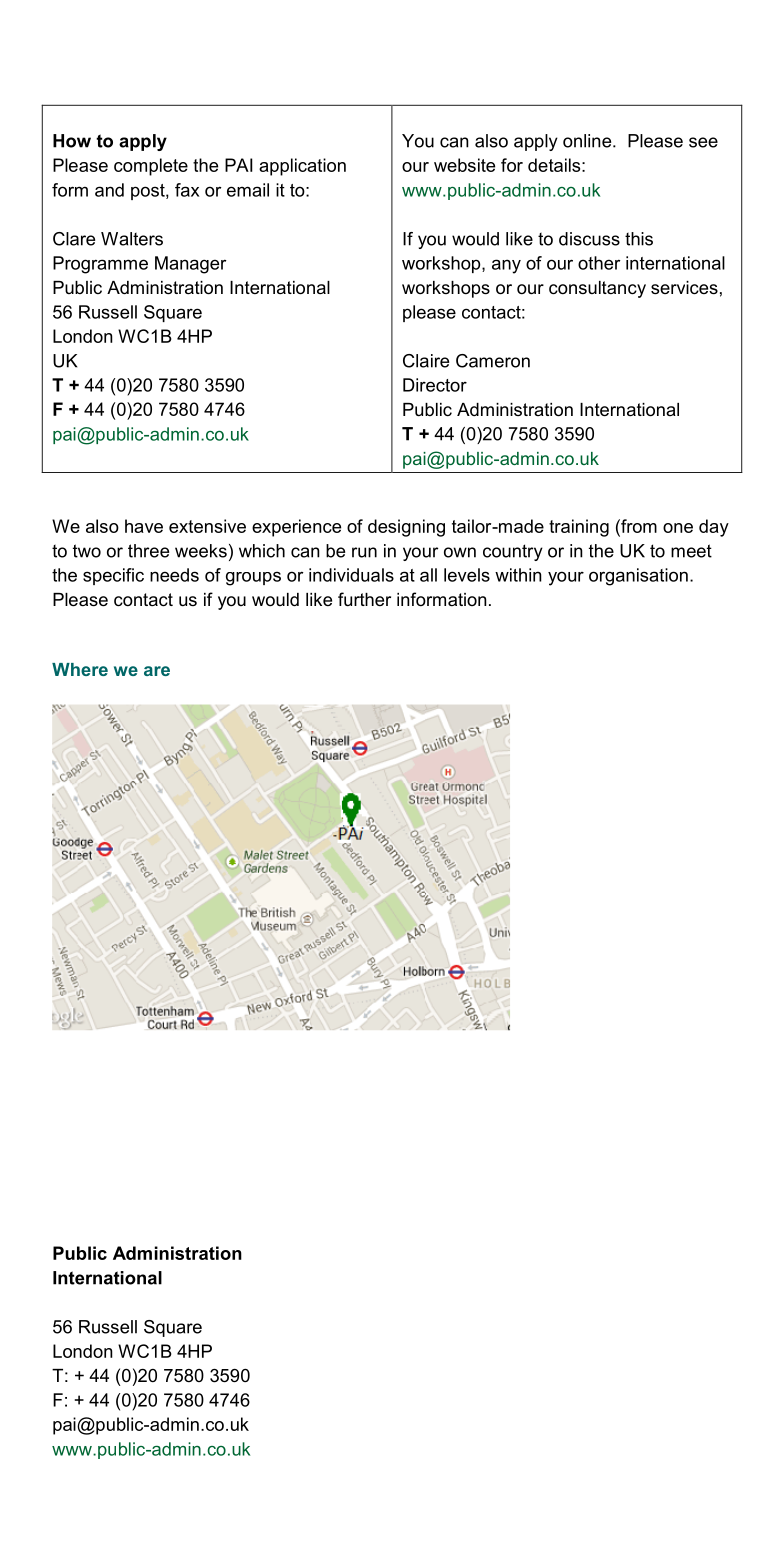 This screenshot has height=1555, width=784. What do you see at coordinates (464, 165) in the screenshot?
I see `website` at bounding box center [464, 165].
